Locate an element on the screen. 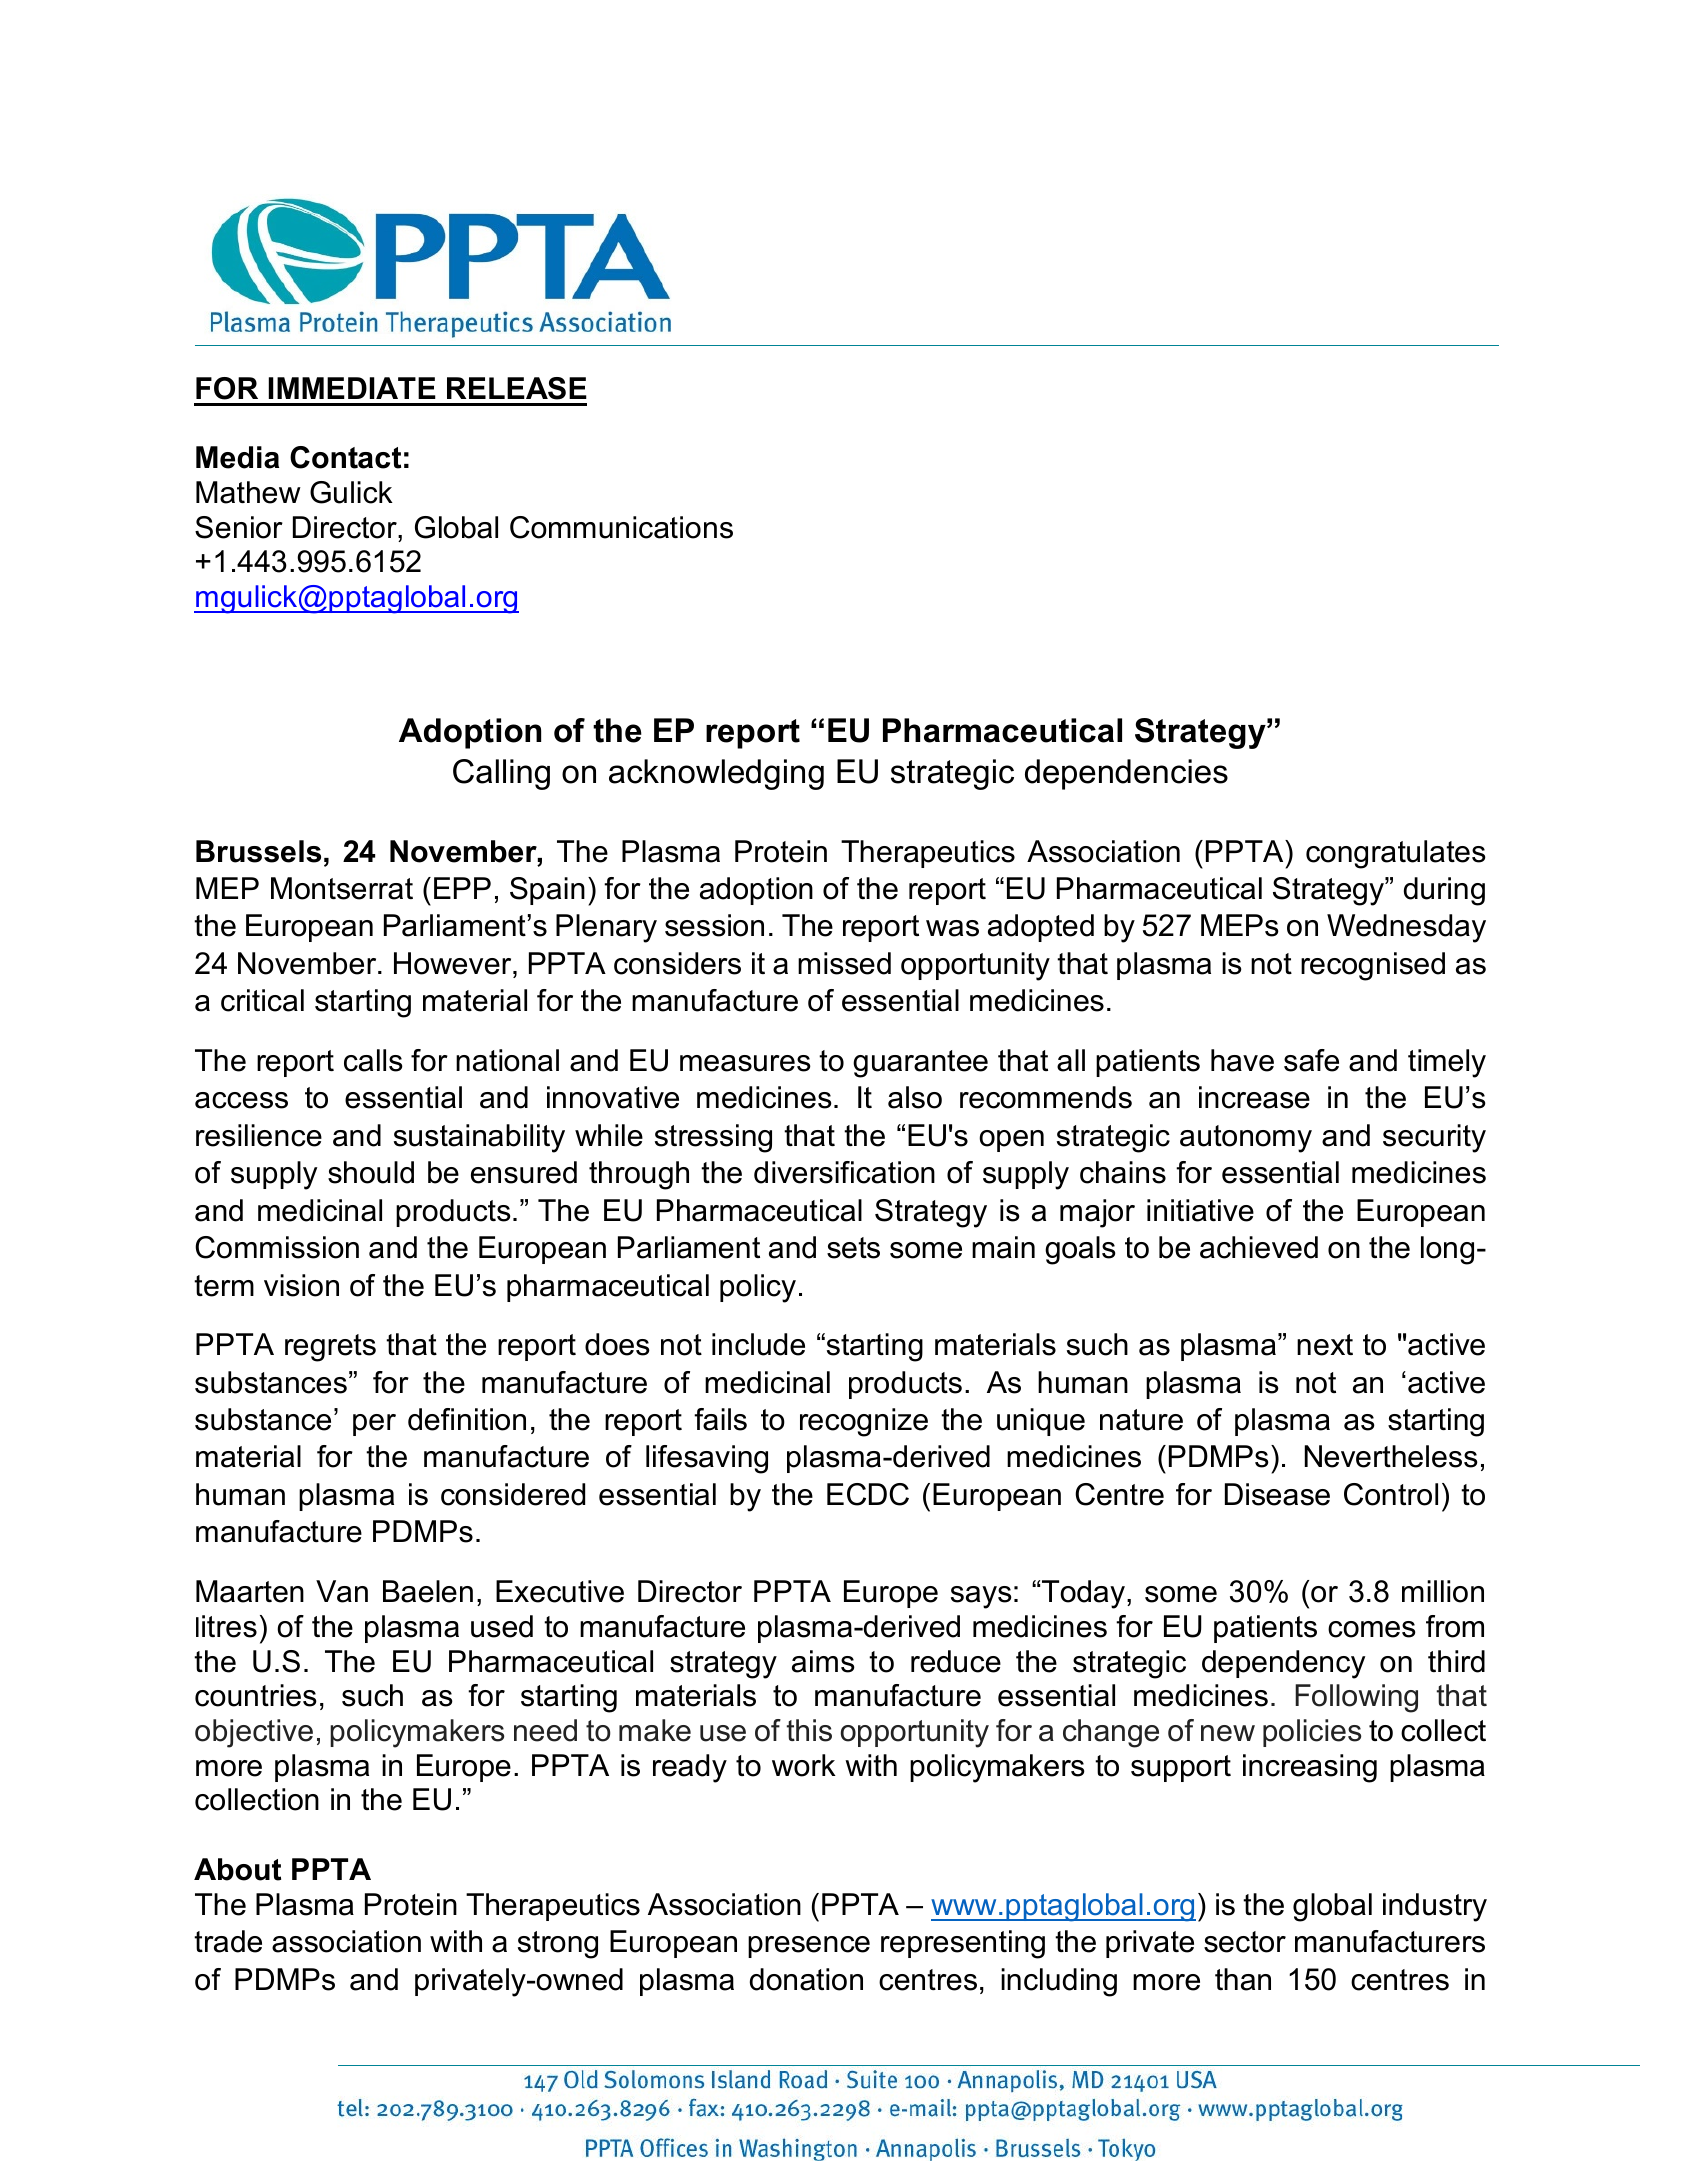 This screenshot has height=2175, width=1681. should is located at coordinates (371, 1172).
